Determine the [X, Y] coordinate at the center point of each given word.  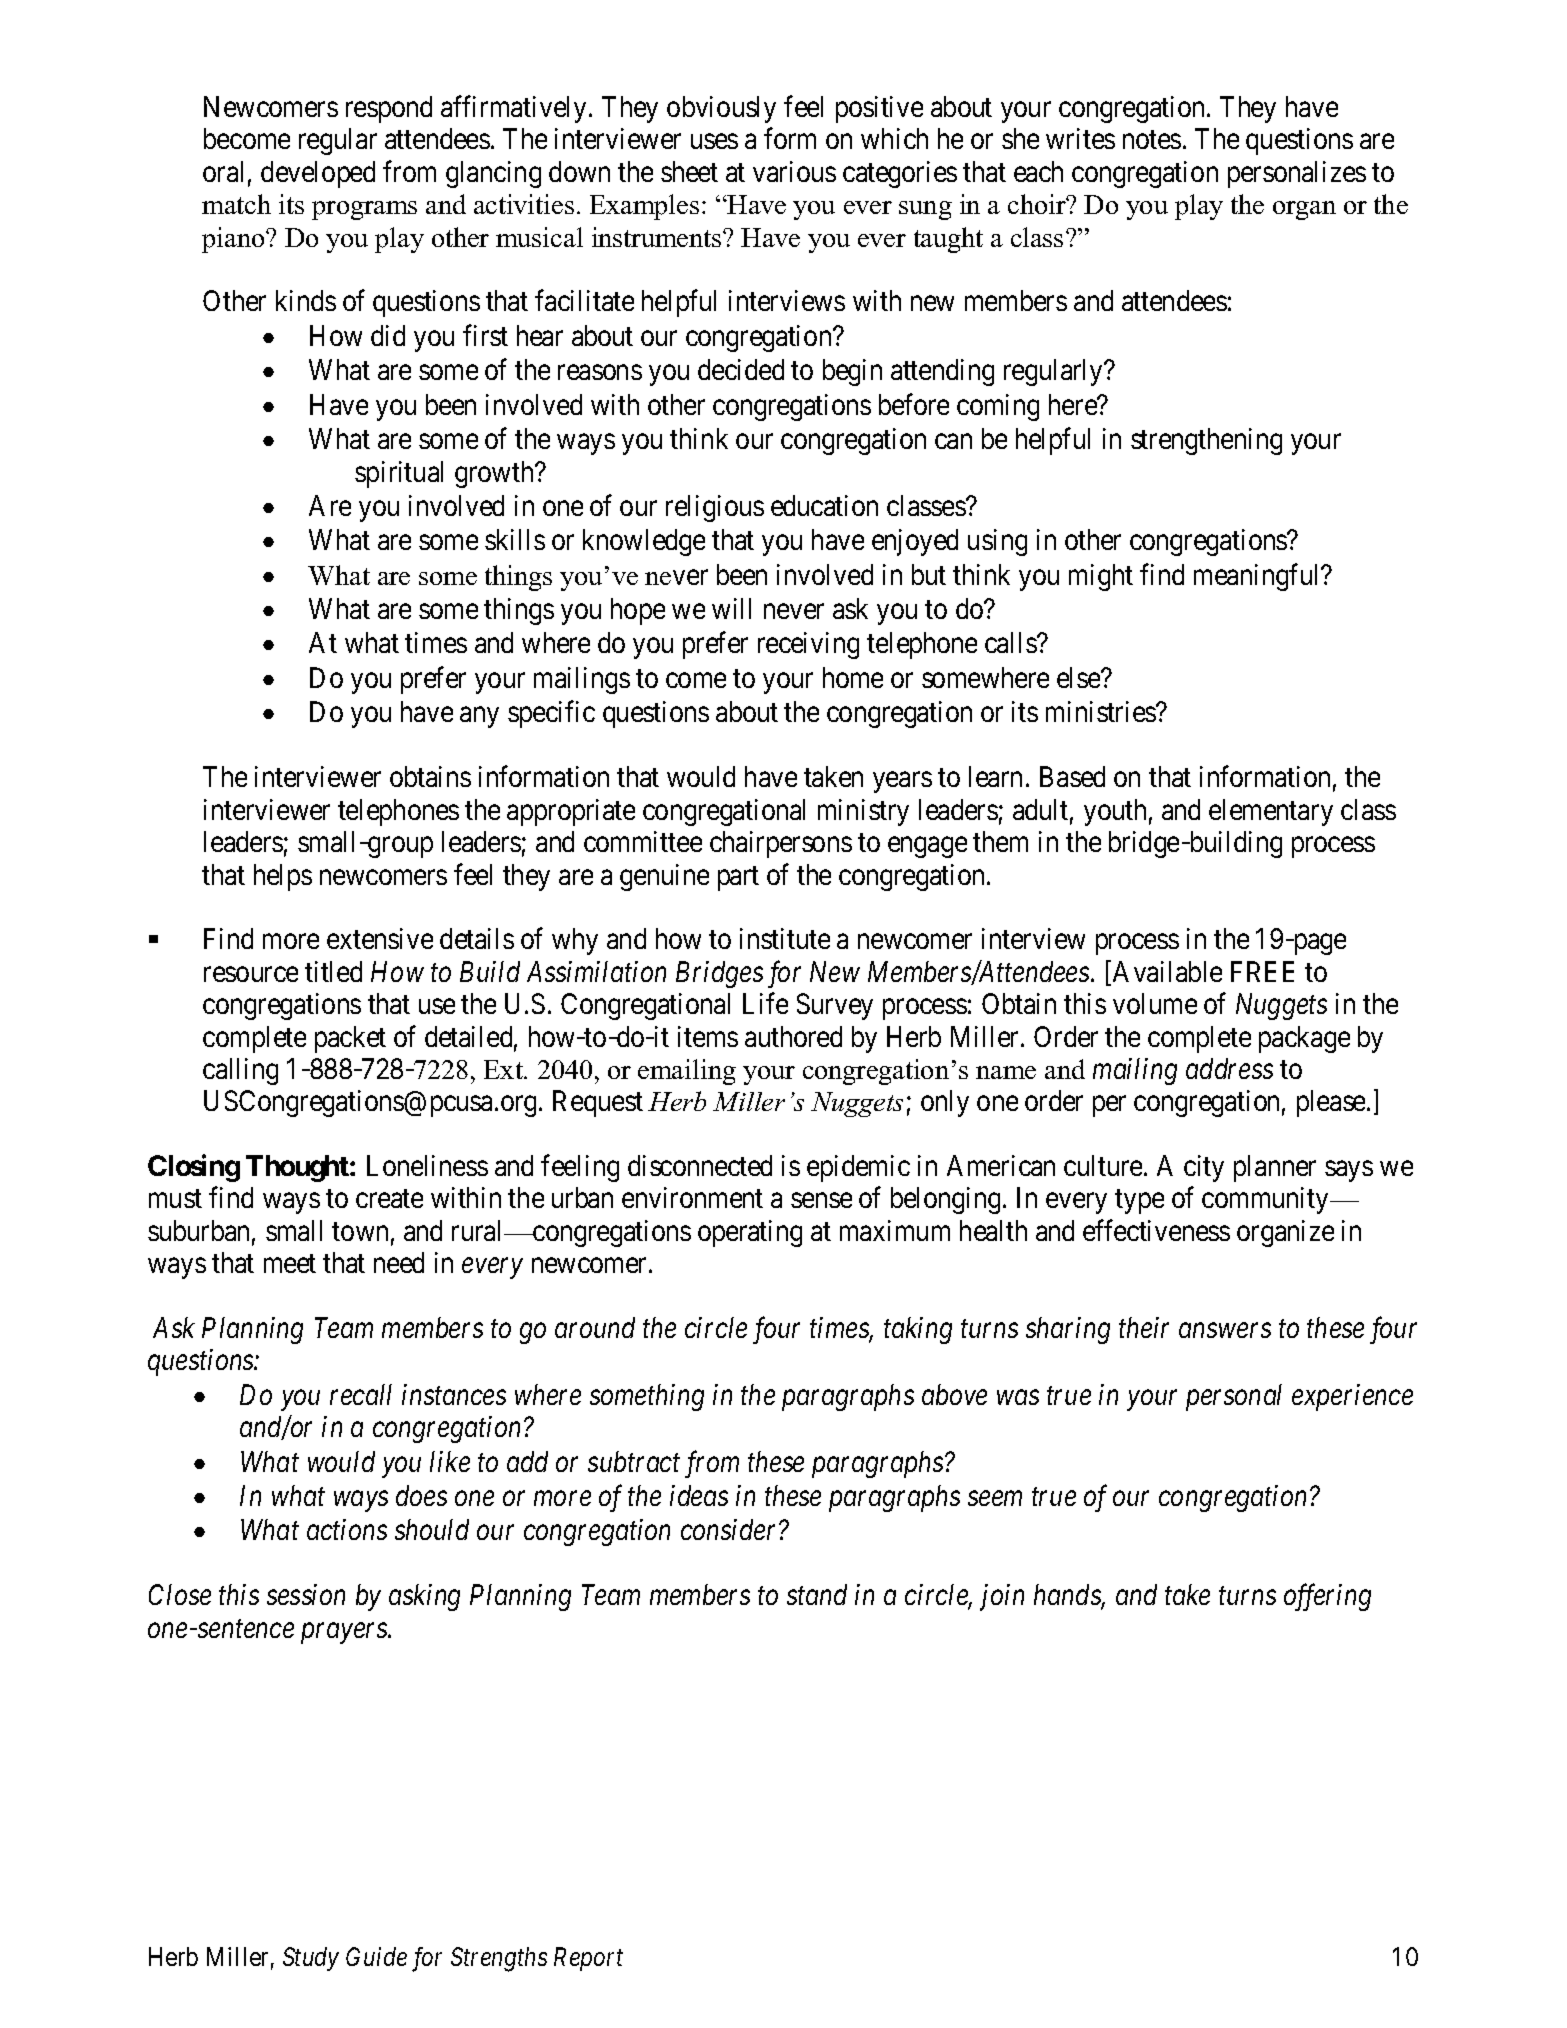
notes [1152, 140]
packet [350, 1039]
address [1229, 1068]
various [794, 171]
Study [311, 1959]
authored [793, 1036]
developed [318, 174]
